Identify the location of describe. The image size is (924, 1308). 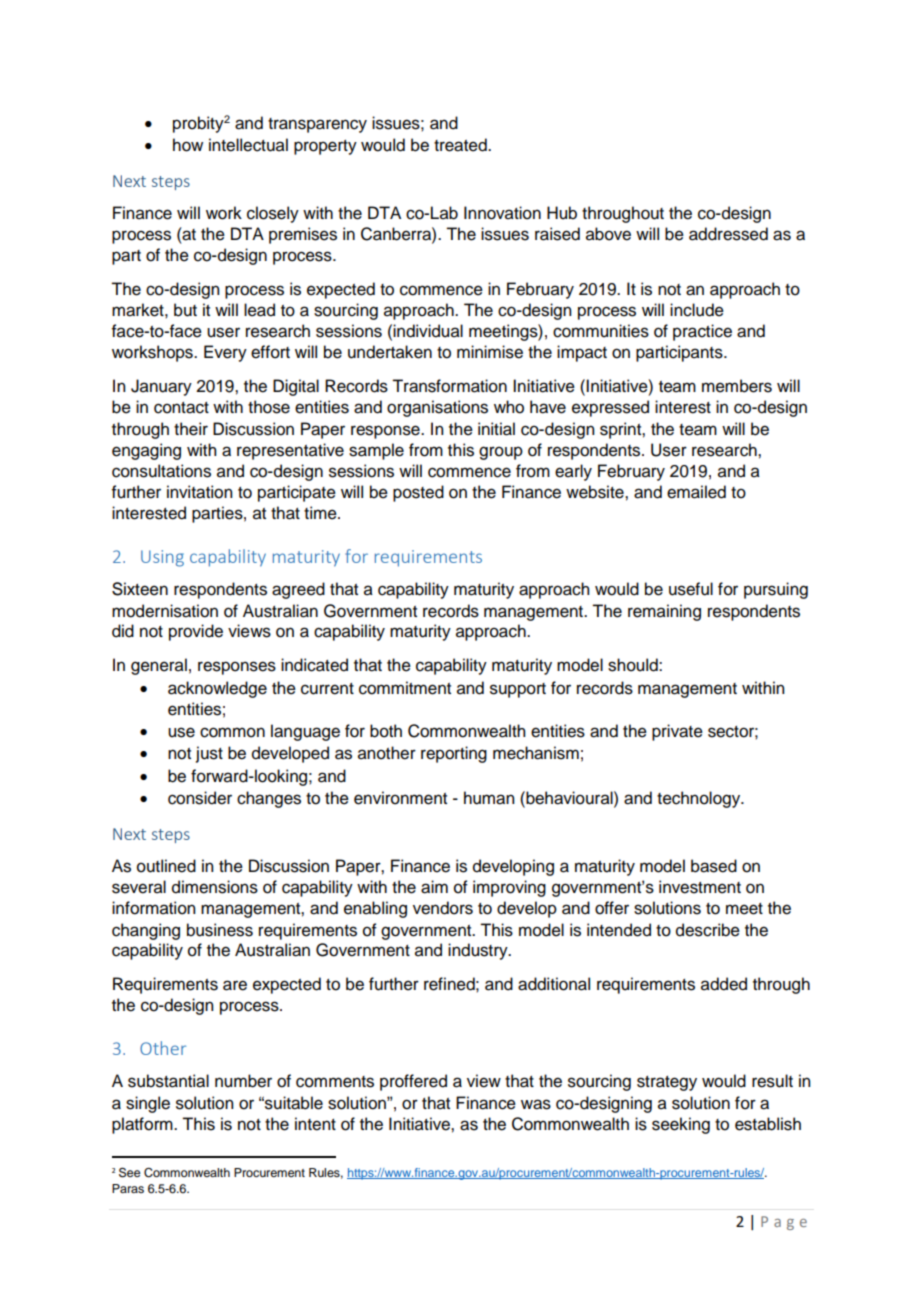
(708, 930).
